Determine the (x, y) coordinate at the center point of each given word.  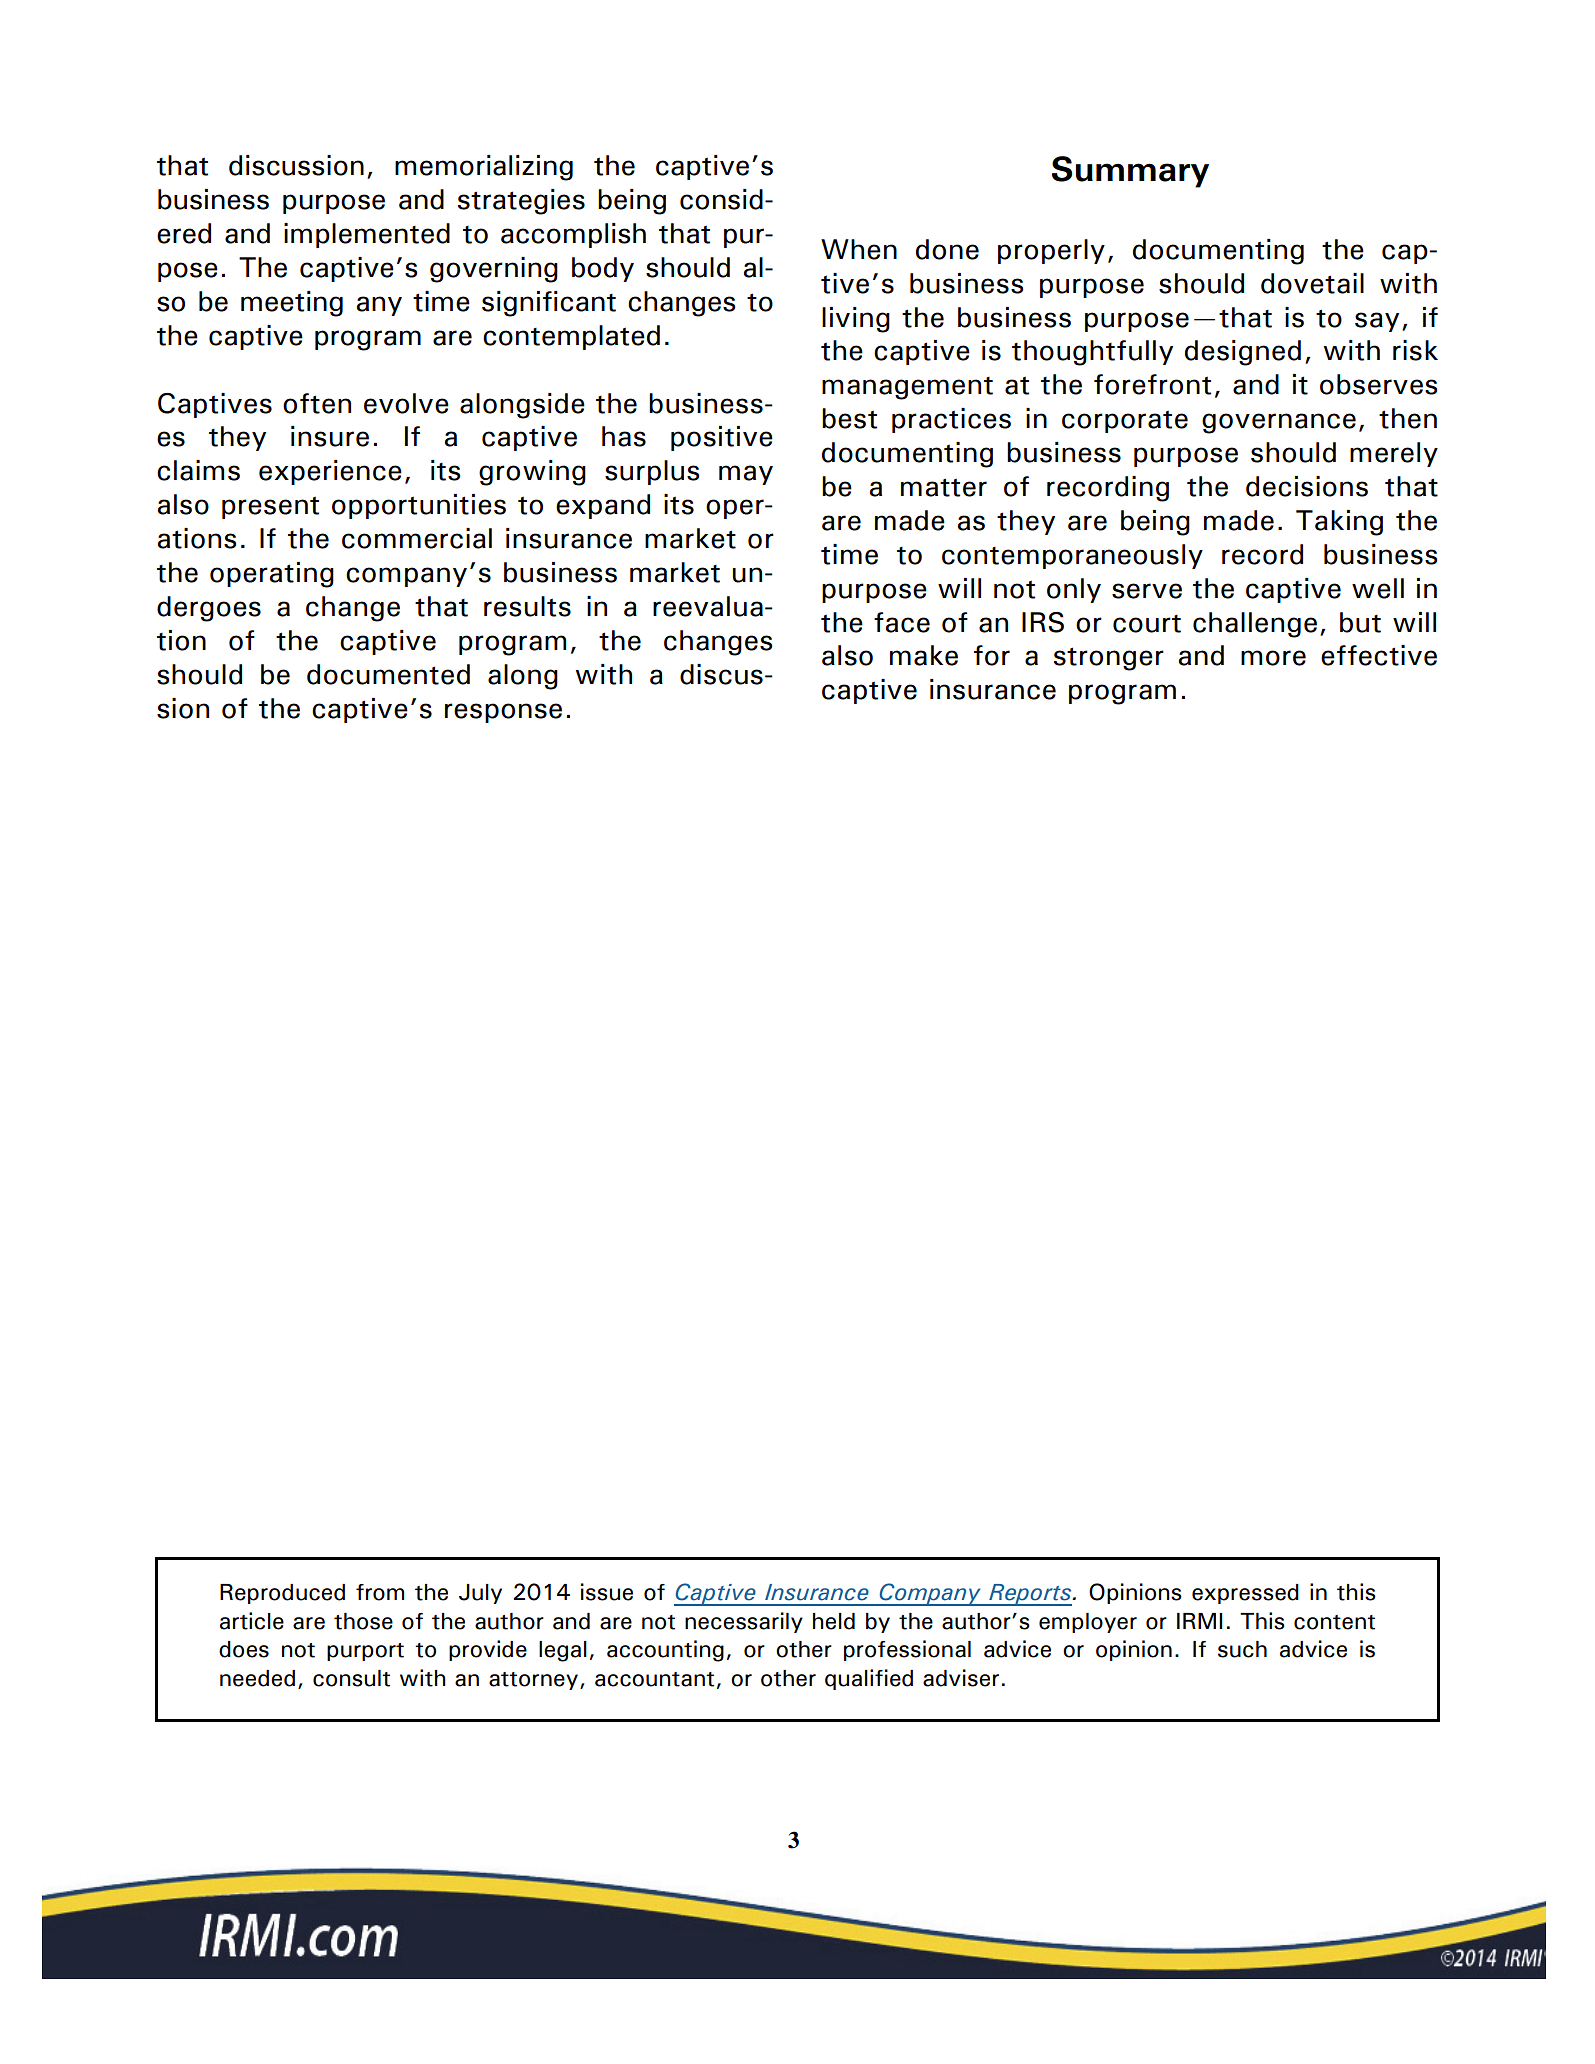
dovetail (1312, 283)
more (1273, 658)
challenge (1255, 625)
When (859, 249)
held (834, 1621)
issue (607, 1592)
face (902, 622)
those (363, 1621)
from (380, 1592)
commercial (417, 538)
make (924, 655)
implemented (367, 235)
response (503, 713)
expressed (1245, 1594)
